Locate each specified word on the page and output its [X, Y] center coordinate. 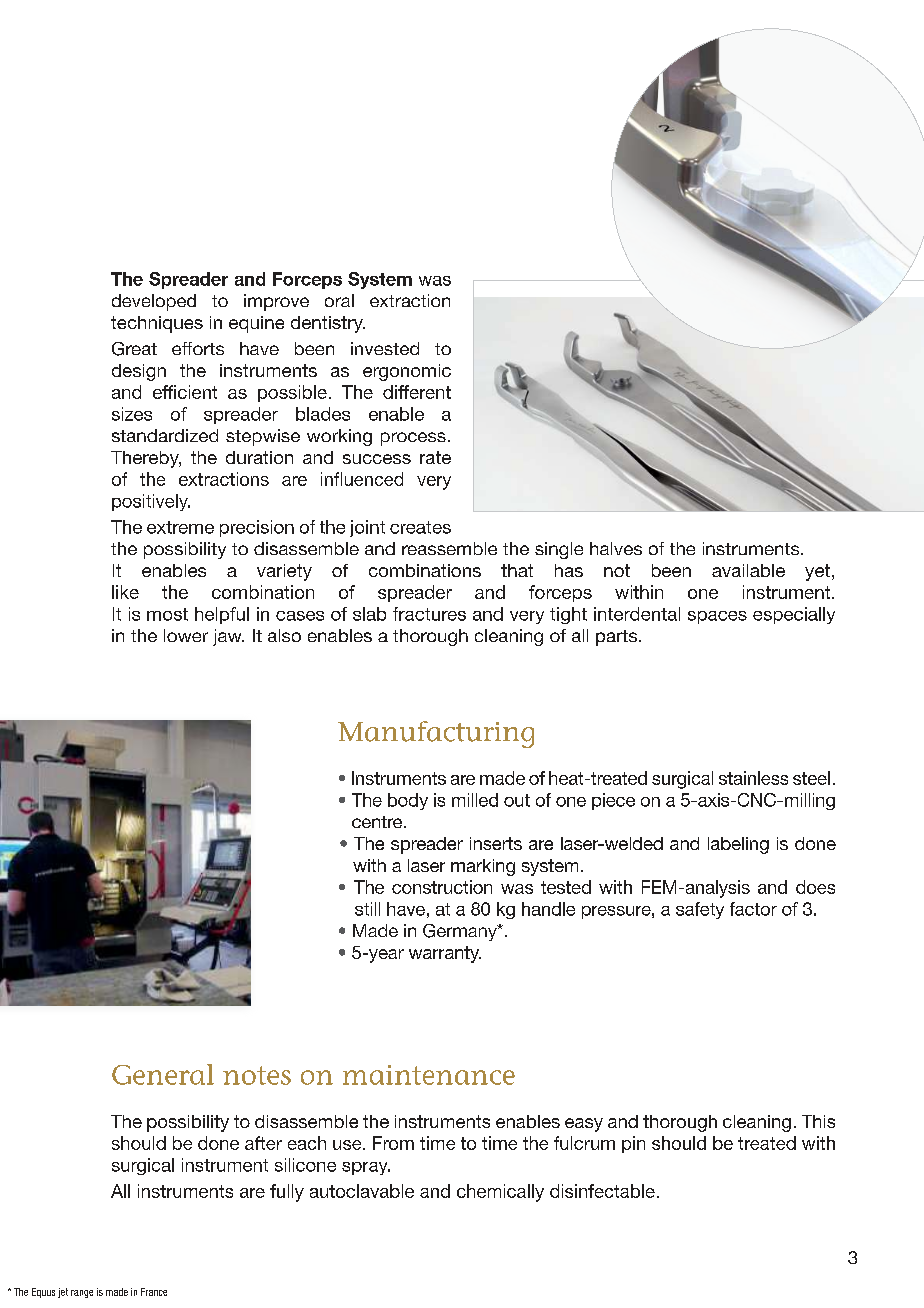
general [163, 1074]
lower [186, 635]
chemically [500, 1193]
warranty [445, 954]
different [417, 392]
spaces [717, 617]
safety [700, 910]
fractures [429, 614]
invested [385, 348]
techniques [157, 324]
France [154, 1292]
